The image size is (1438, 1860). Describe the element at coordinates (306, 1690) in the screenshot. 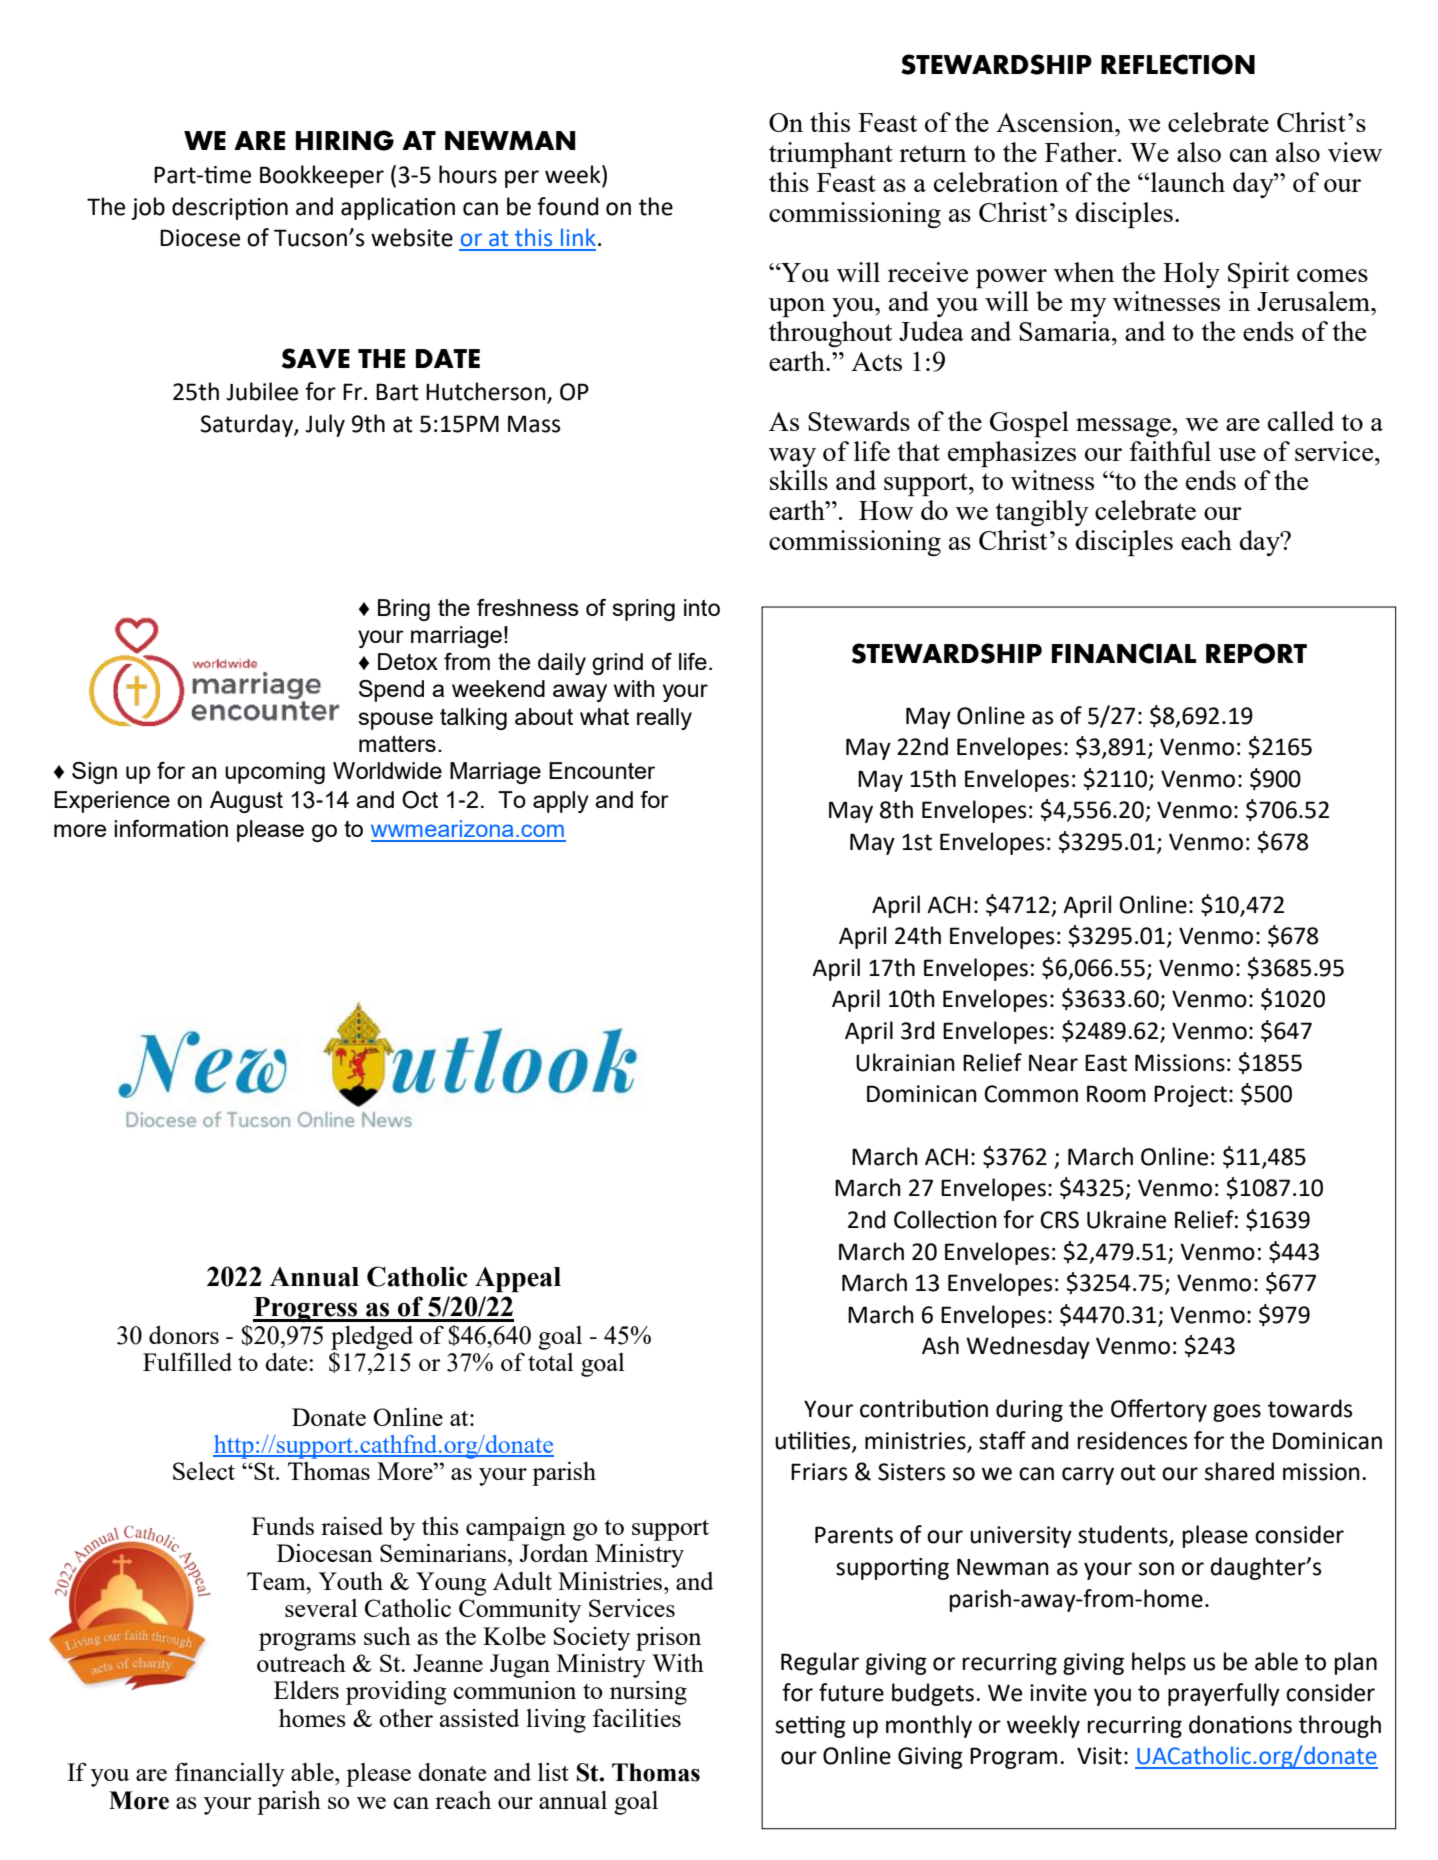

I see `Elders` at that location.
